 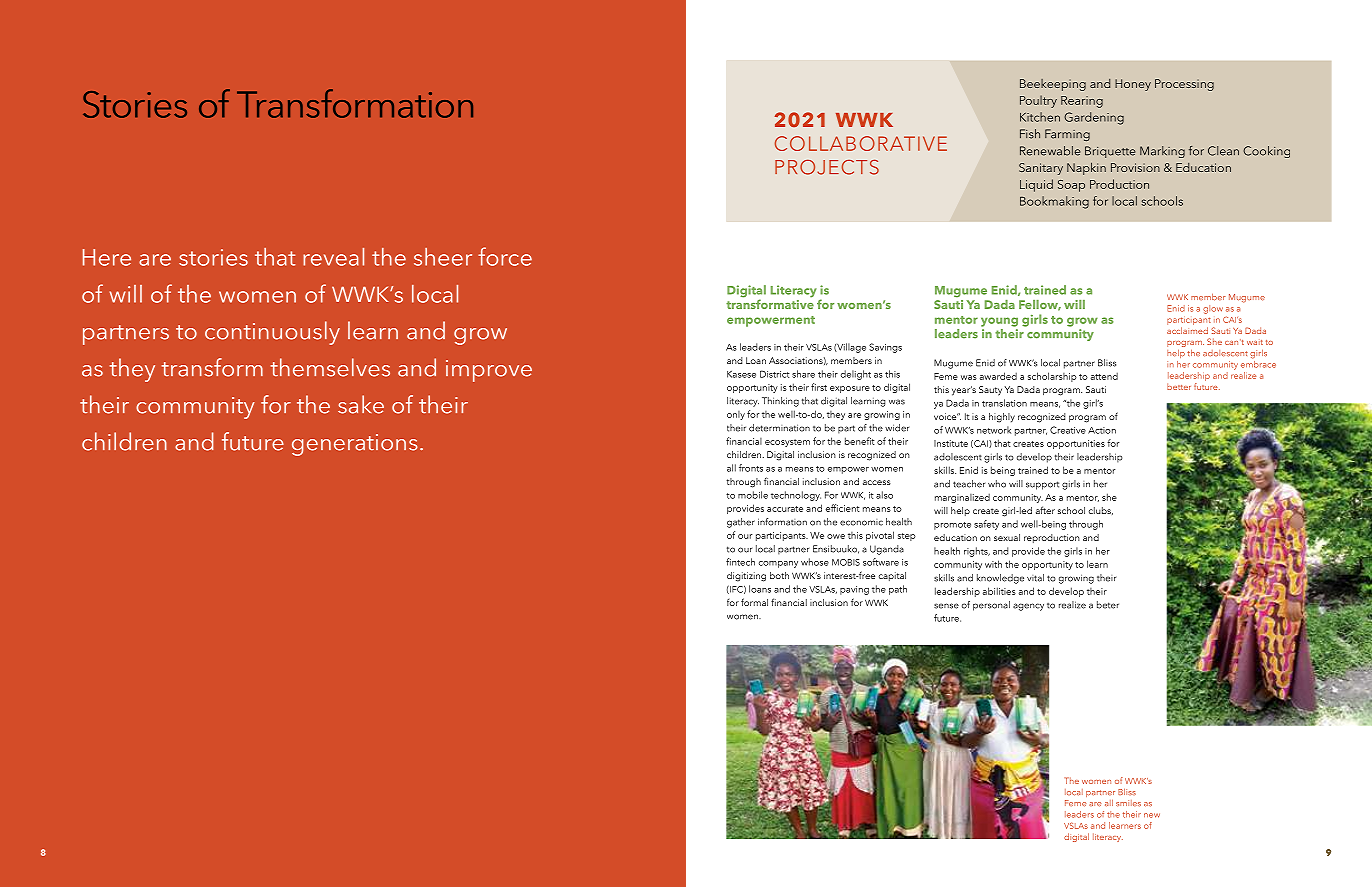 What do you see at coordinates (754, 602) in the screenshot?
I see `formal` at bounding box center [754, 602].
